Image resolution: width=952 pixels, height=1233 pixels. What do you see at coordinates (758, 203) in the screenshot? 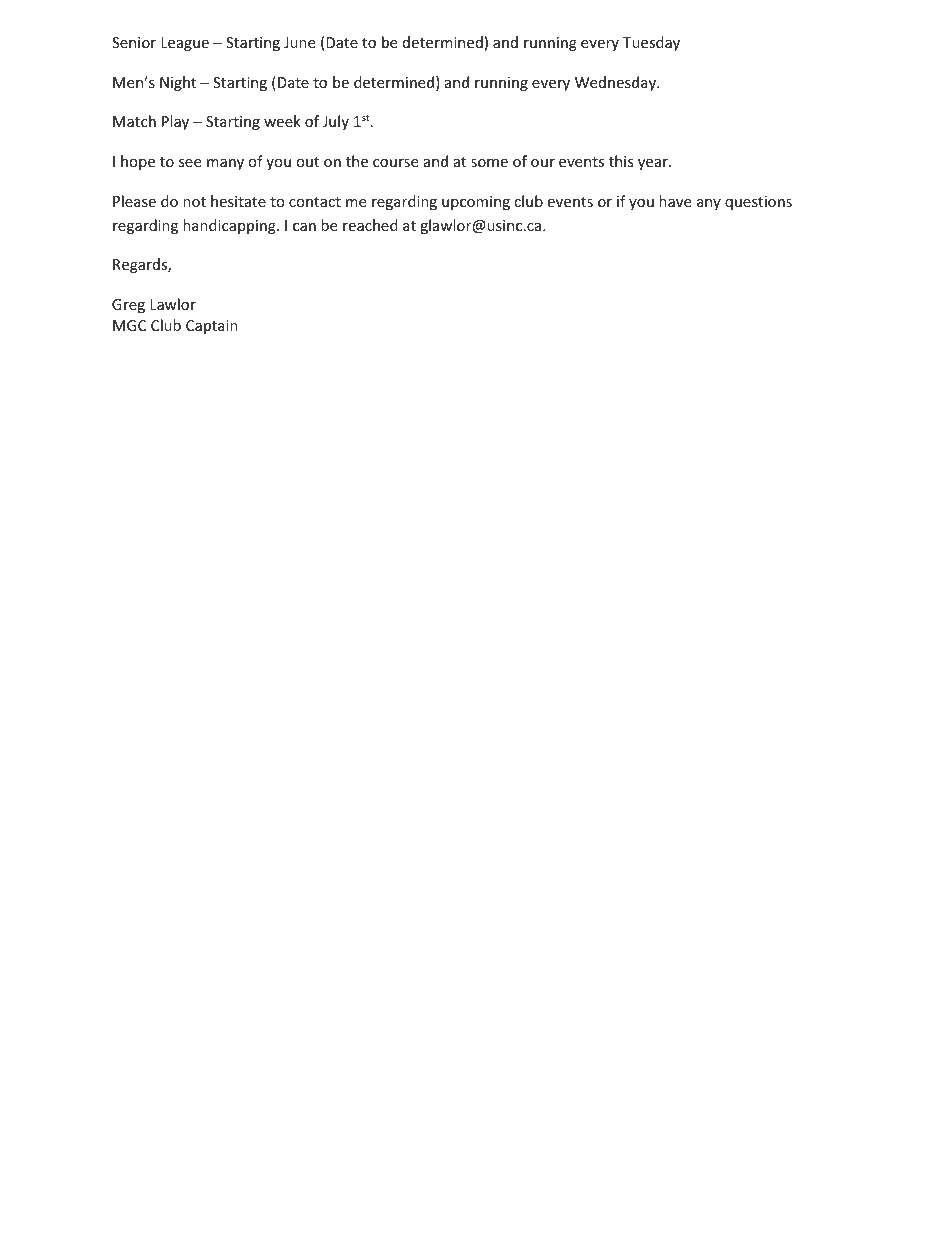
I see `questions` at bounding box center [758, 203].
